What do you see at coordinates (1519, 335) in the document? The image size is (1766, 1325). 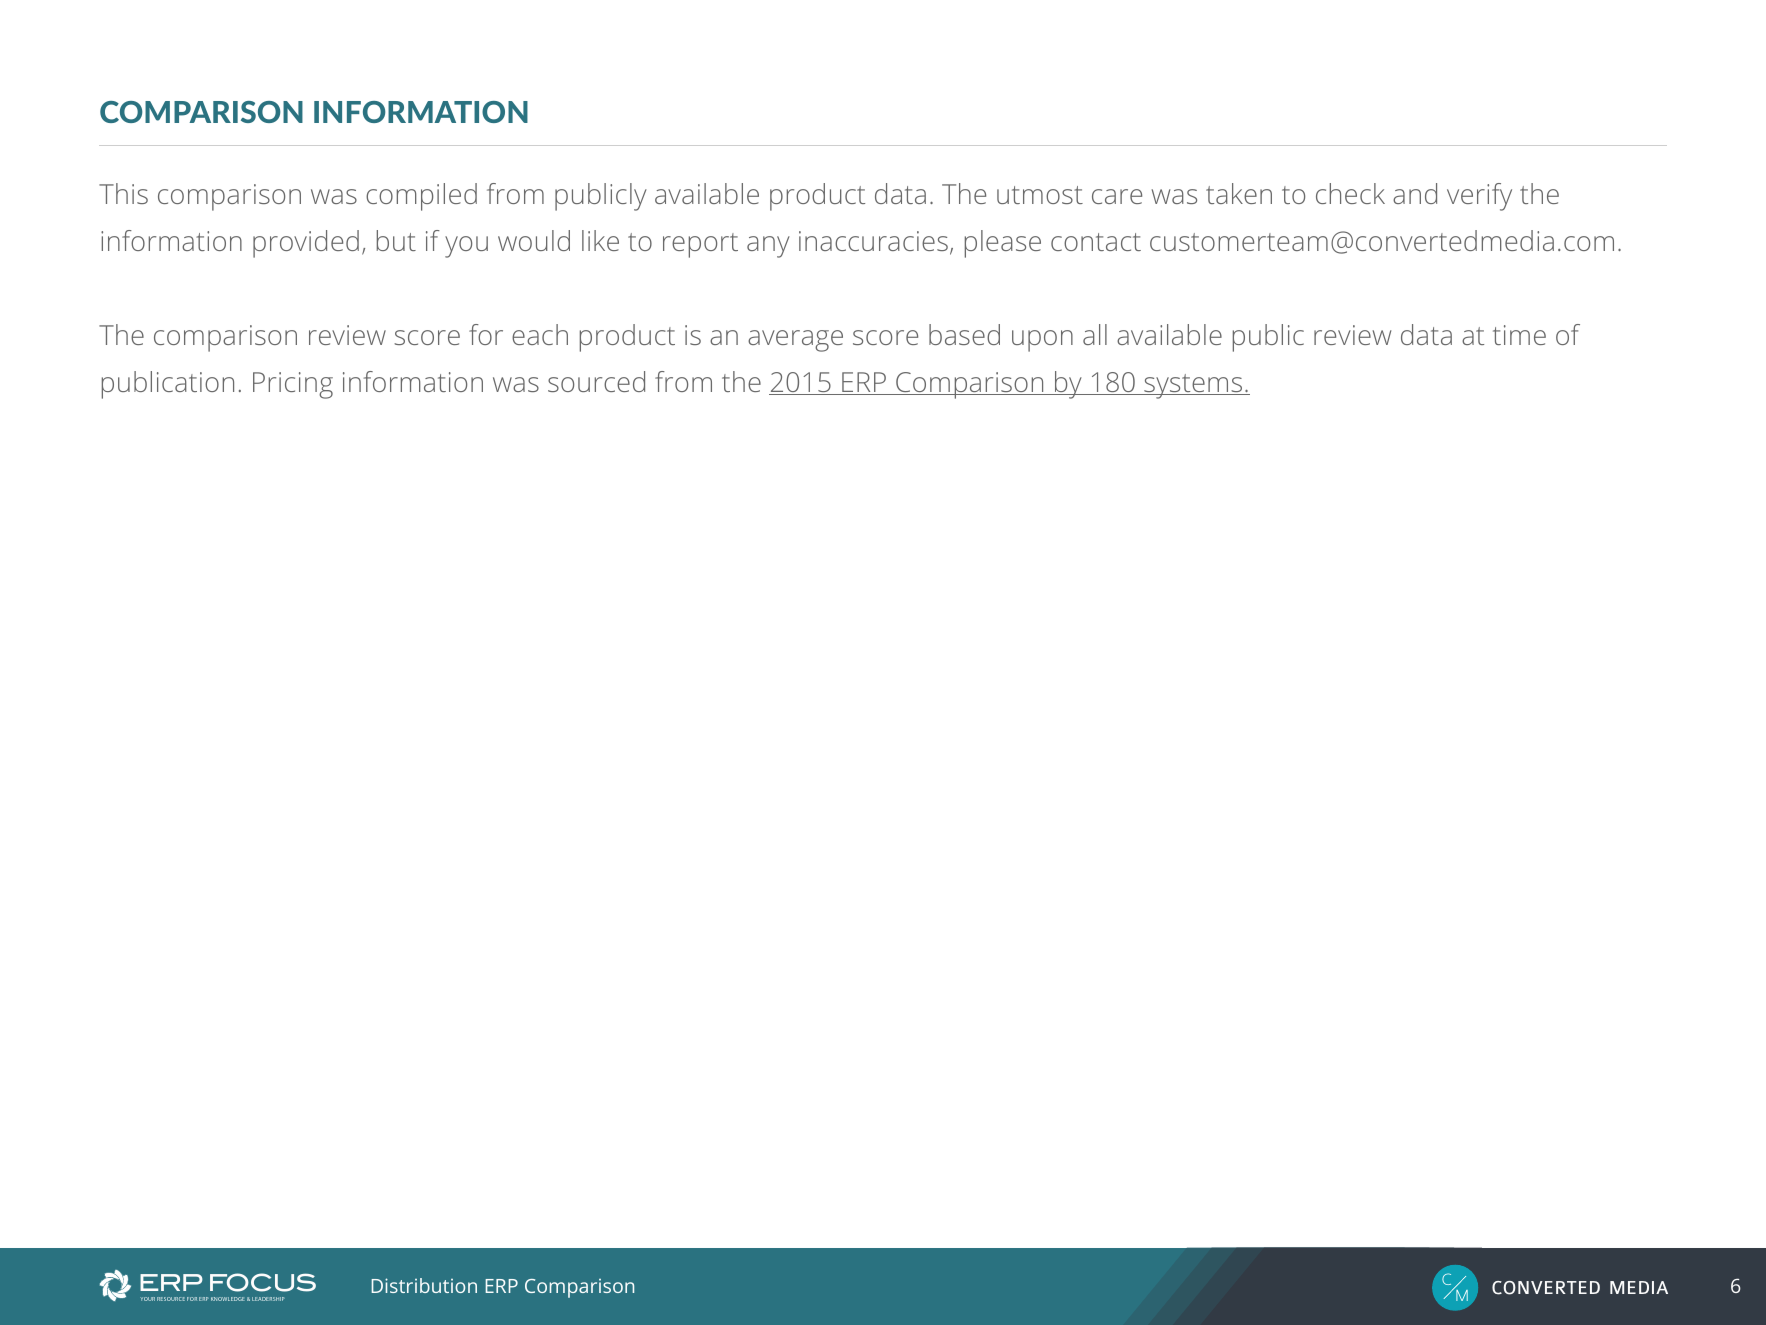 I see `time` at bounding box center [1519, 335].
